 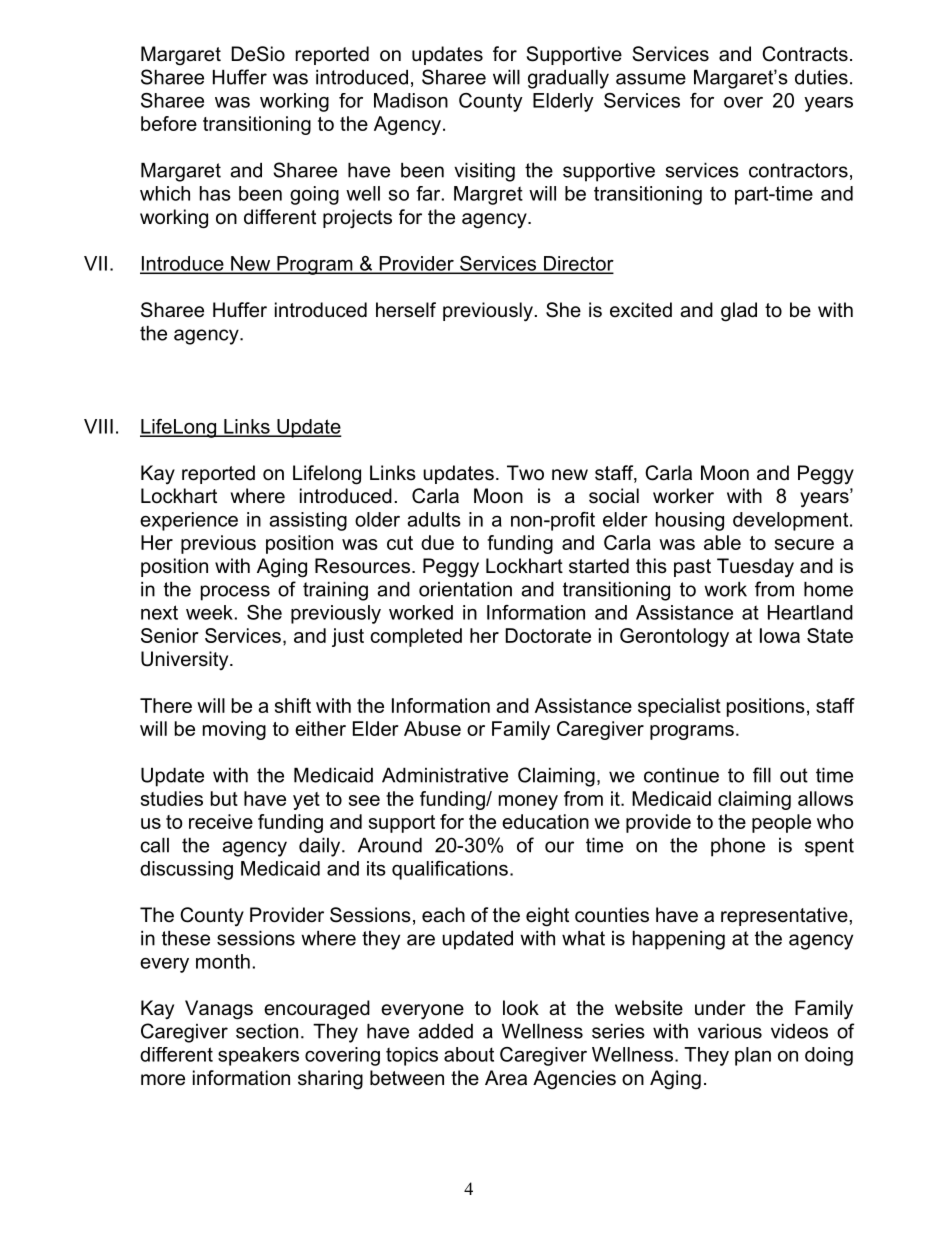 I want to click on Abuse, so click(x=432, y=728).
